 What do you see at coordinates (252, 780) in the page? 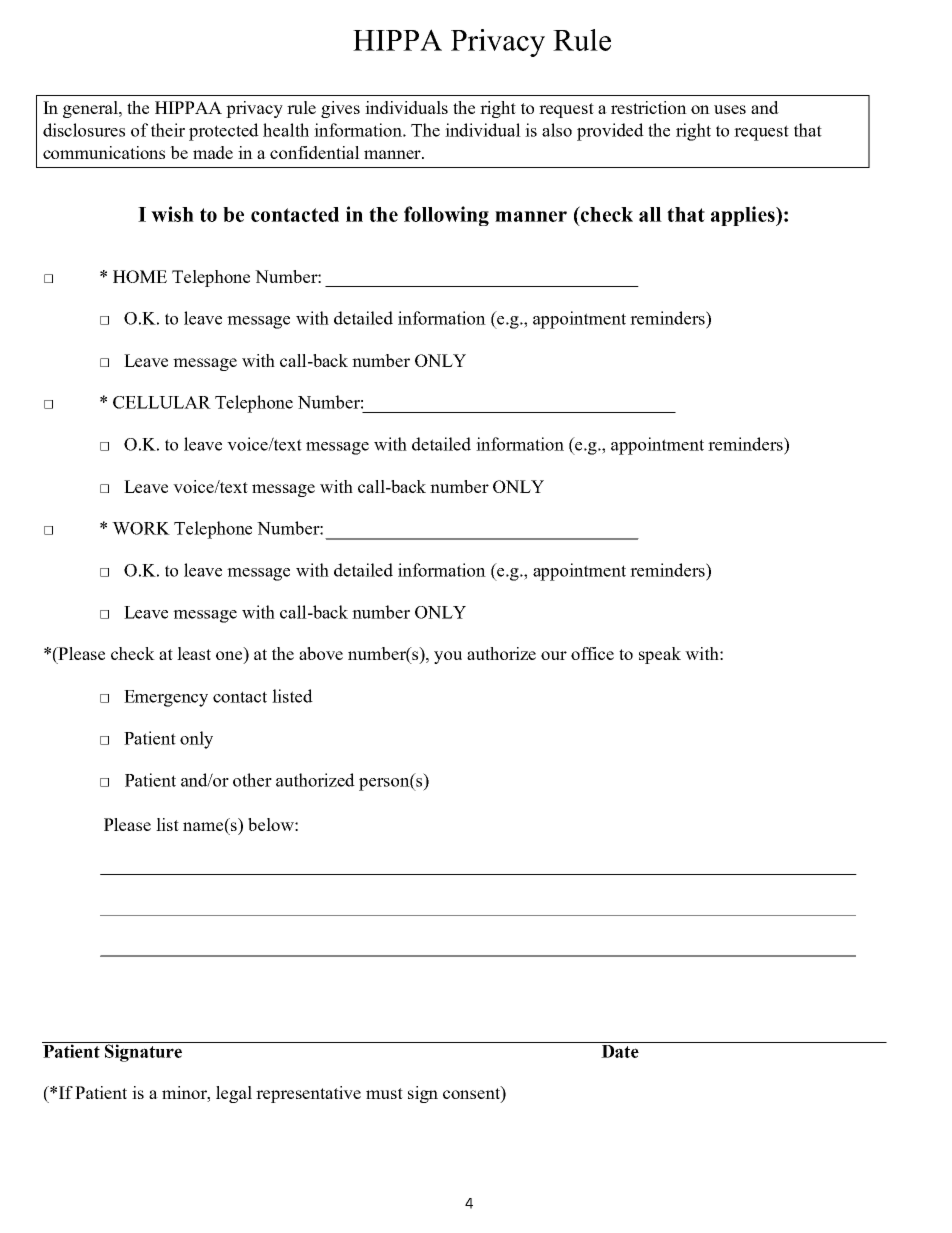
I see `other` at bounding box center [252, 780].
